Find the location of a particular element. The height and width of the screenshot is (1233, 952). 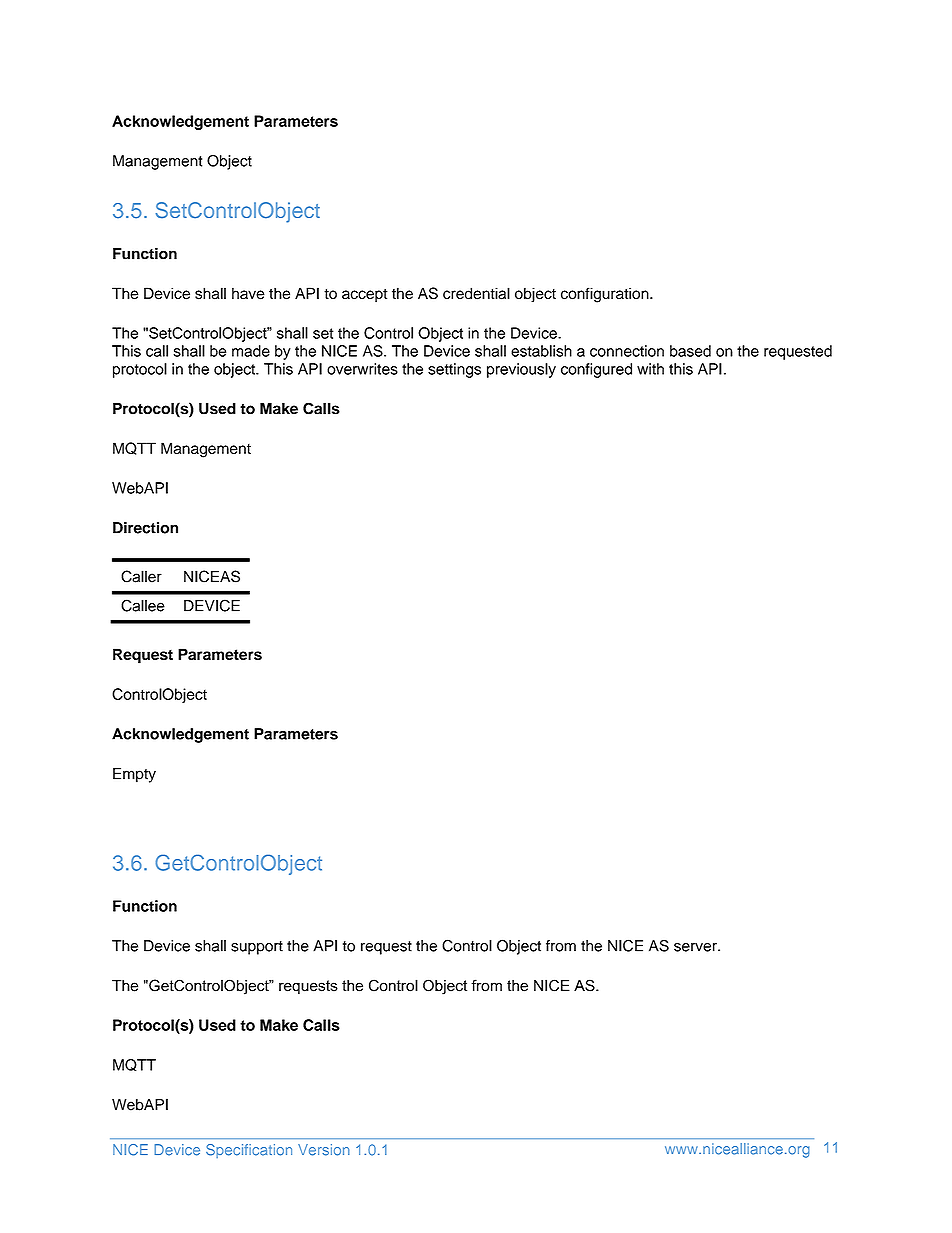

previously is located at coordinates (521, 370).
